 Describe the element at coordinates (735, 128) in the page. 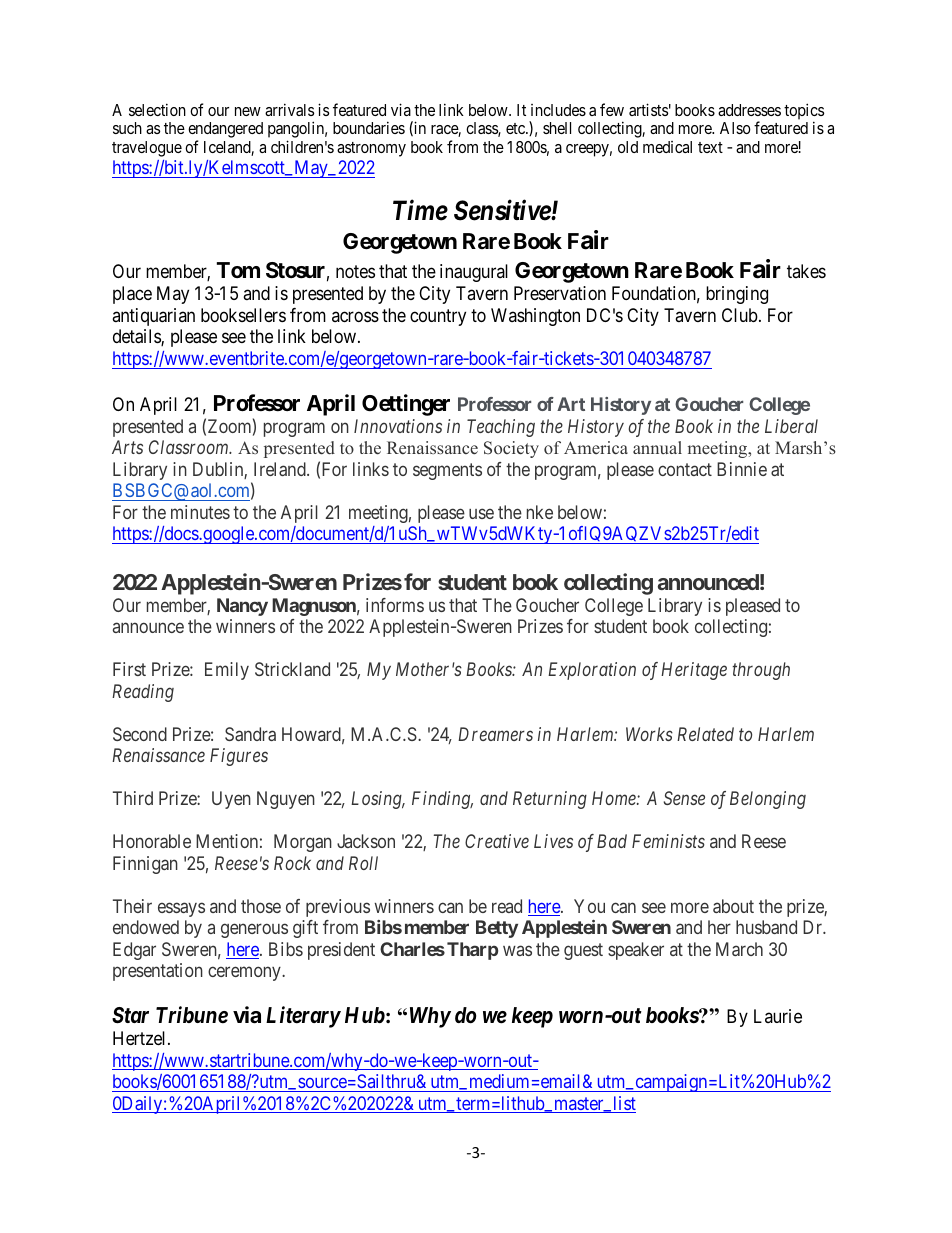

I see `Also` at that location.
